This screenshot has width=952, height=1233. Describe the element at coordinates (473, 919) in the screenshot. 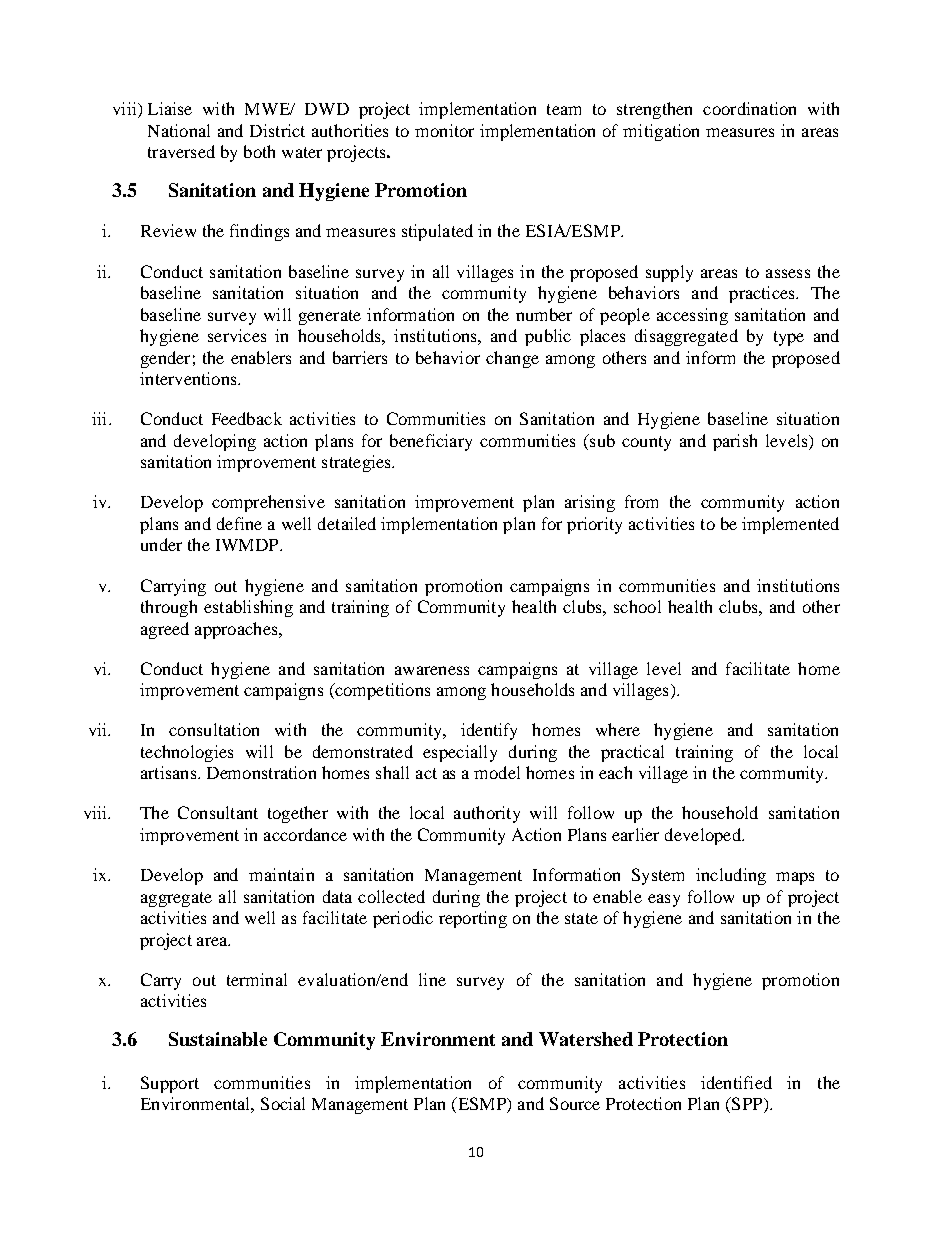

I see `reporting` at that location.
